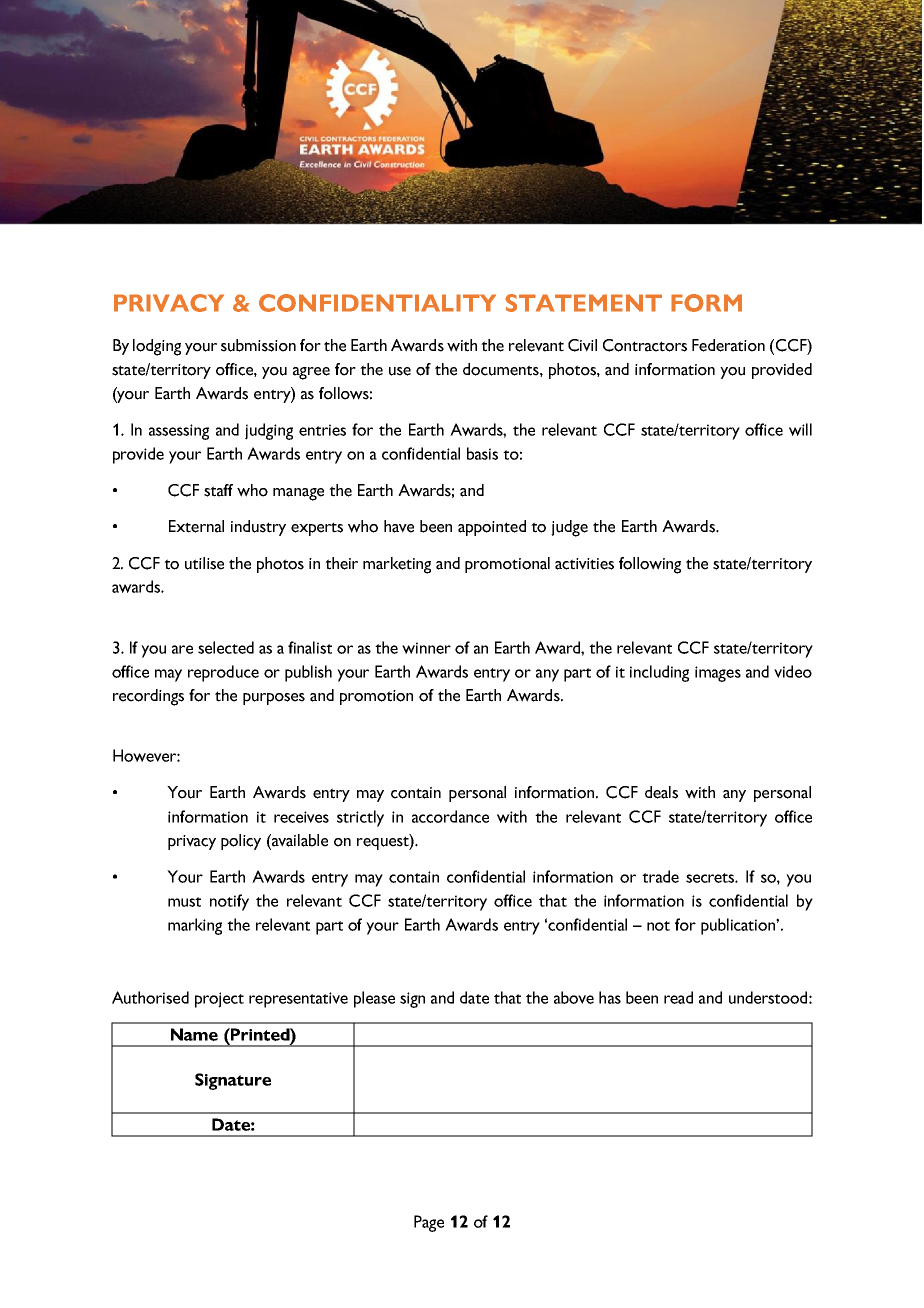  I want to click on please, so click(374, 999).
